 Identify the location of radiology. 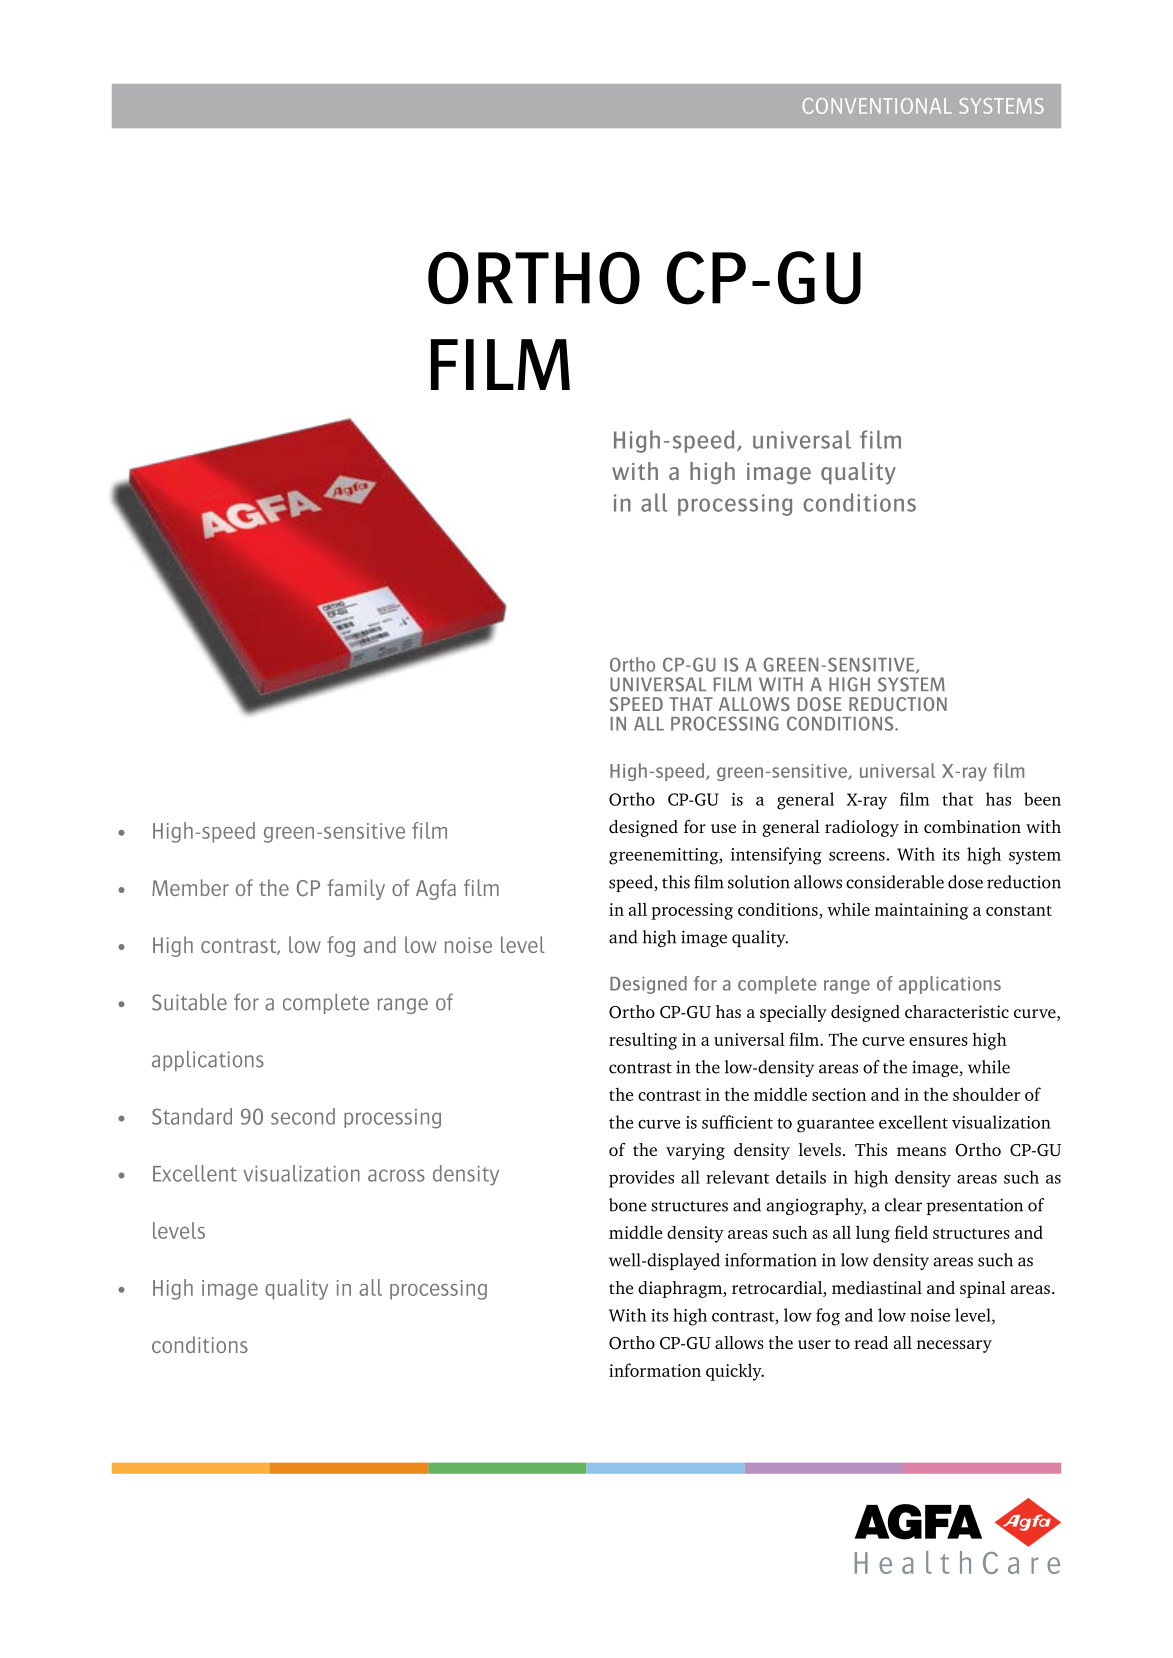
(862, 828).
